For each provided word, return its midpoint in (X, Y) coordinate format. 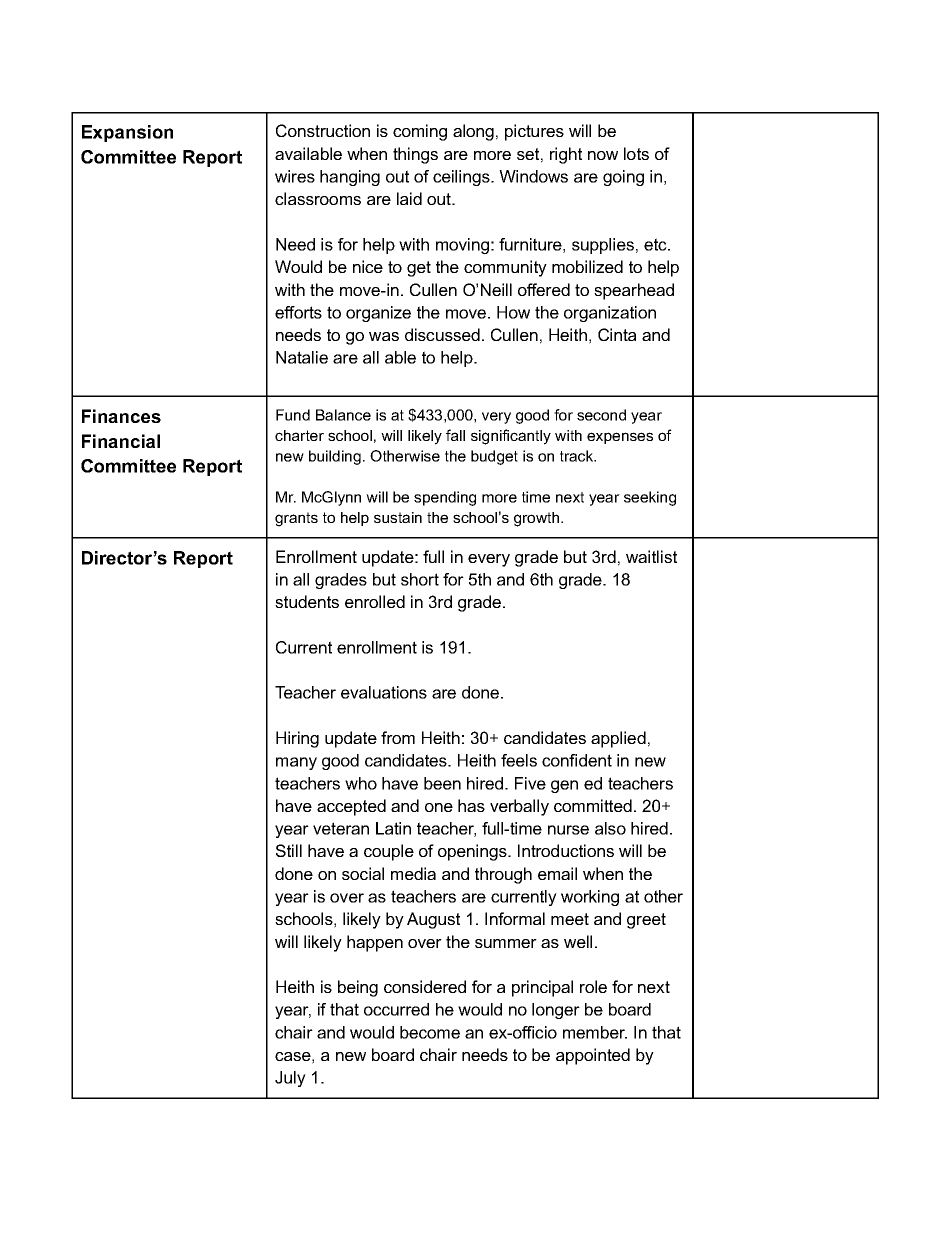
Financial (121, 441)
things (415, 155)
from (398, 737)
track (578, 456)
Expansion (127, 133)
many (296, 763)
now (603, 155)
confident (577, 760)
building (335, 457)
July (290, 1079)
